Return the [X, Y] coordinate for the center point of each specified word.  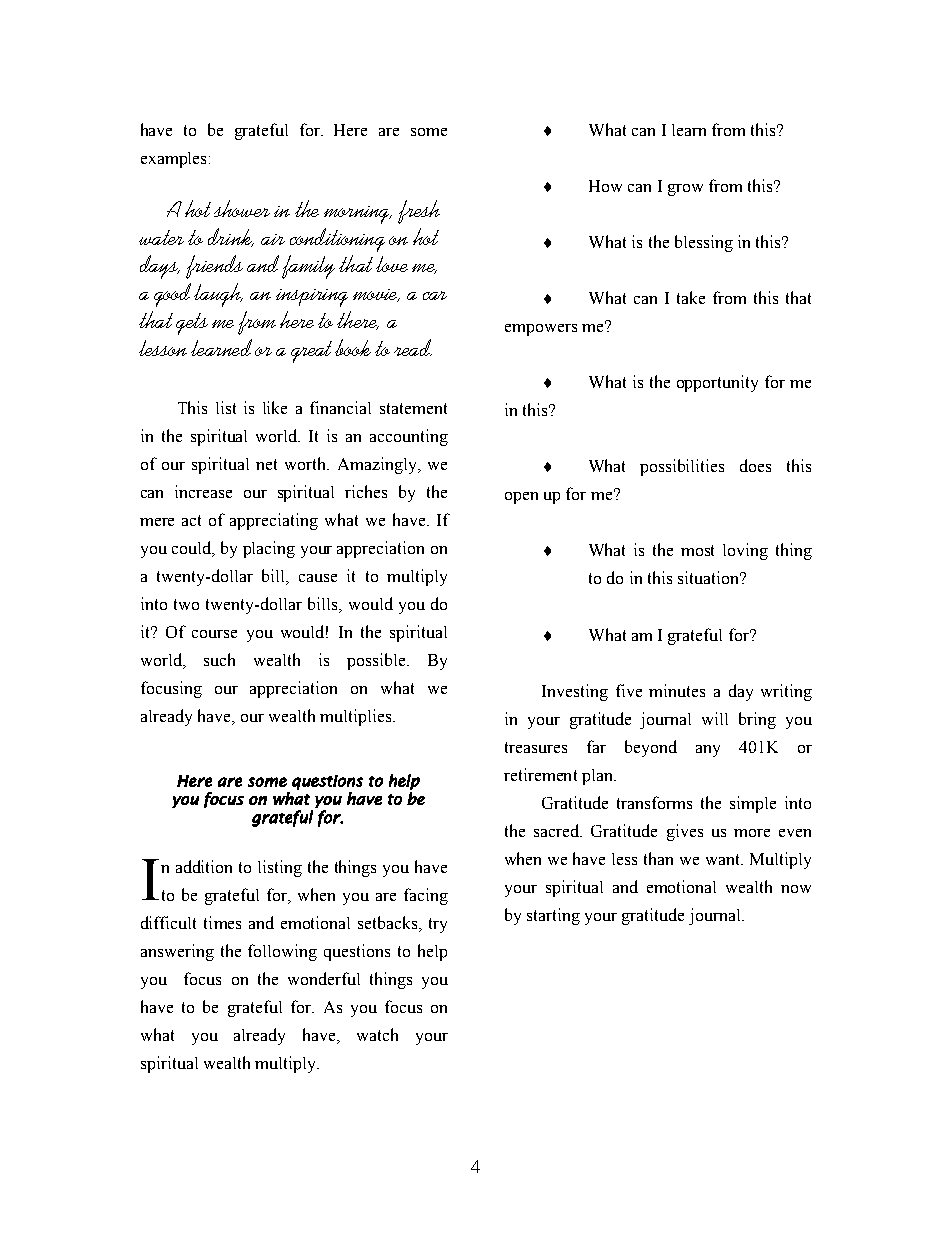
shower [242, 208]
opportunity [717, 383]
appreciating [274, 521]
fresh [419, 212]
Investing [575, 692]
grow [685, 190]
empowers [541, 330]
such [219, 659]
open [521, 498]
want [724, 859]
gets [192, 324]
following [282, 952]
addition [204, 866]
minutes [677, 690]
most [697, 550]
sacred [557, 830]
